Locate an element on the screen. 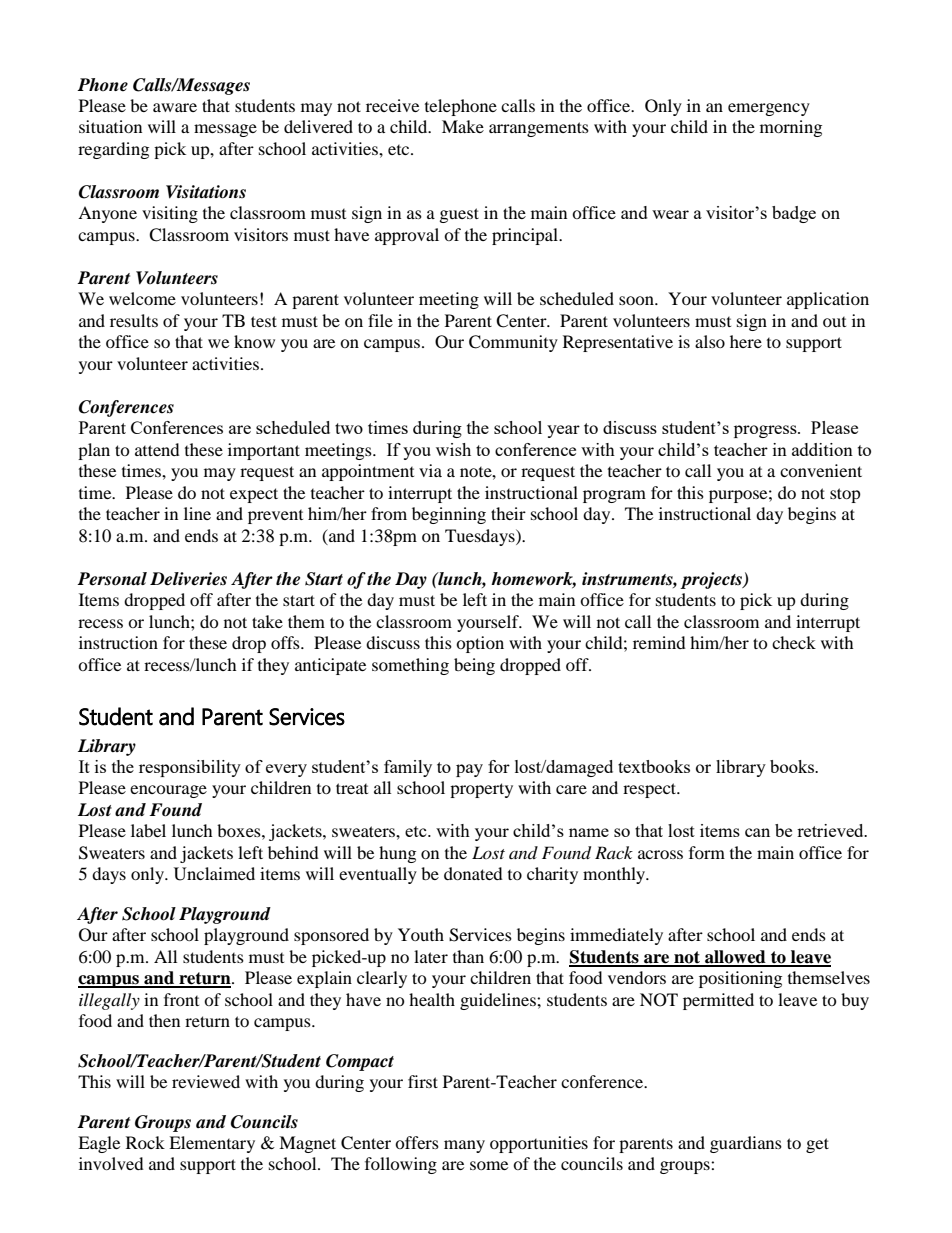 The height and width of the screenshot is (1233, 952). morning is located at coordinates (791, 128).
